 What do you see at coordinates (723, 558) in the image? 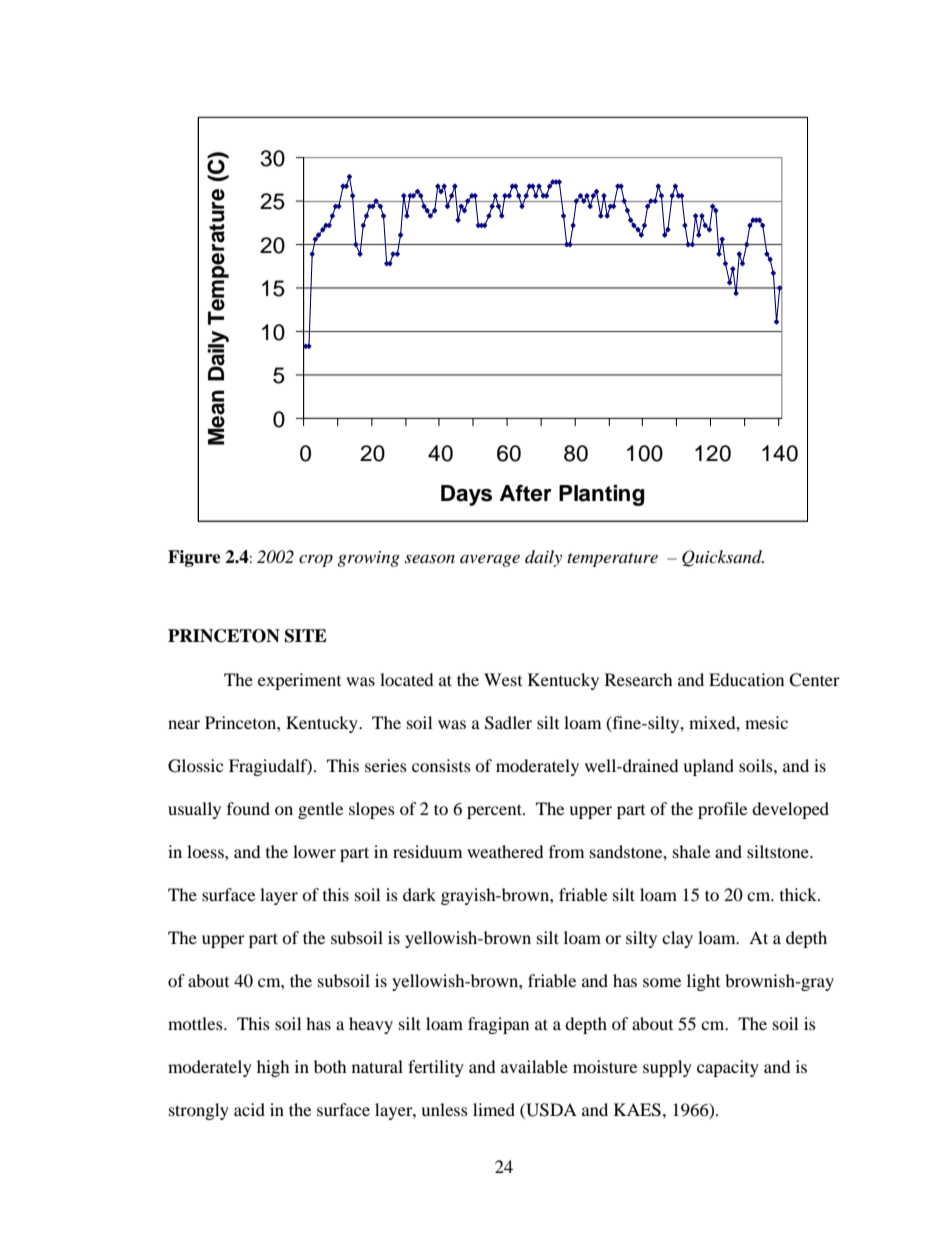
I see `Quicksand` at bounding box center [723, 558].
